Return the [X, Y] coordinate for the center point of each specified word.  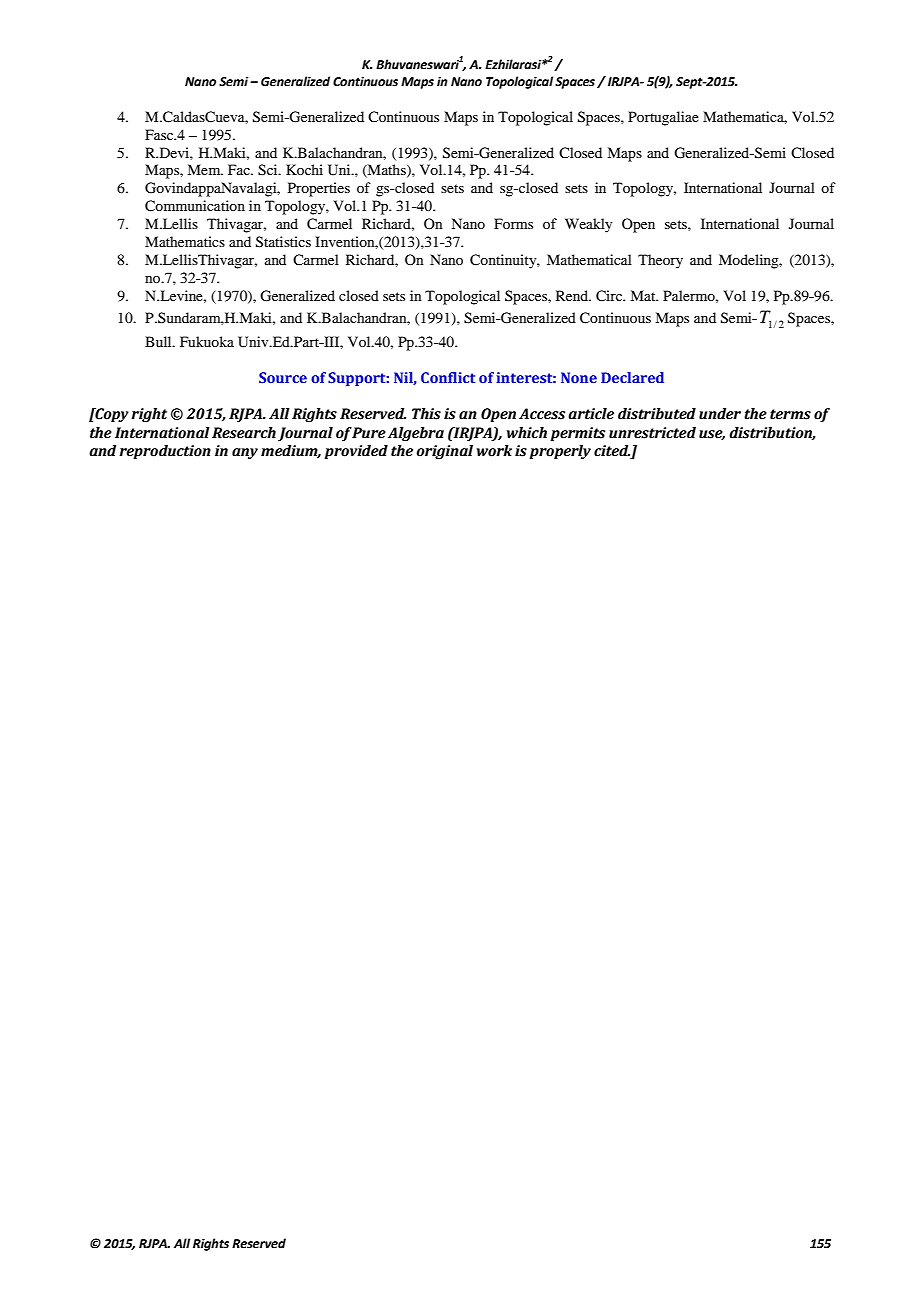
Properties [319, 189]
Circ [610, 296]
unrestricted [652, 433]
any [245, 453]
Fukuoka [207, 341]
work [494, 451]
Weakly [588, 225]
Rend [573, 295]
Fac [240, 169]
